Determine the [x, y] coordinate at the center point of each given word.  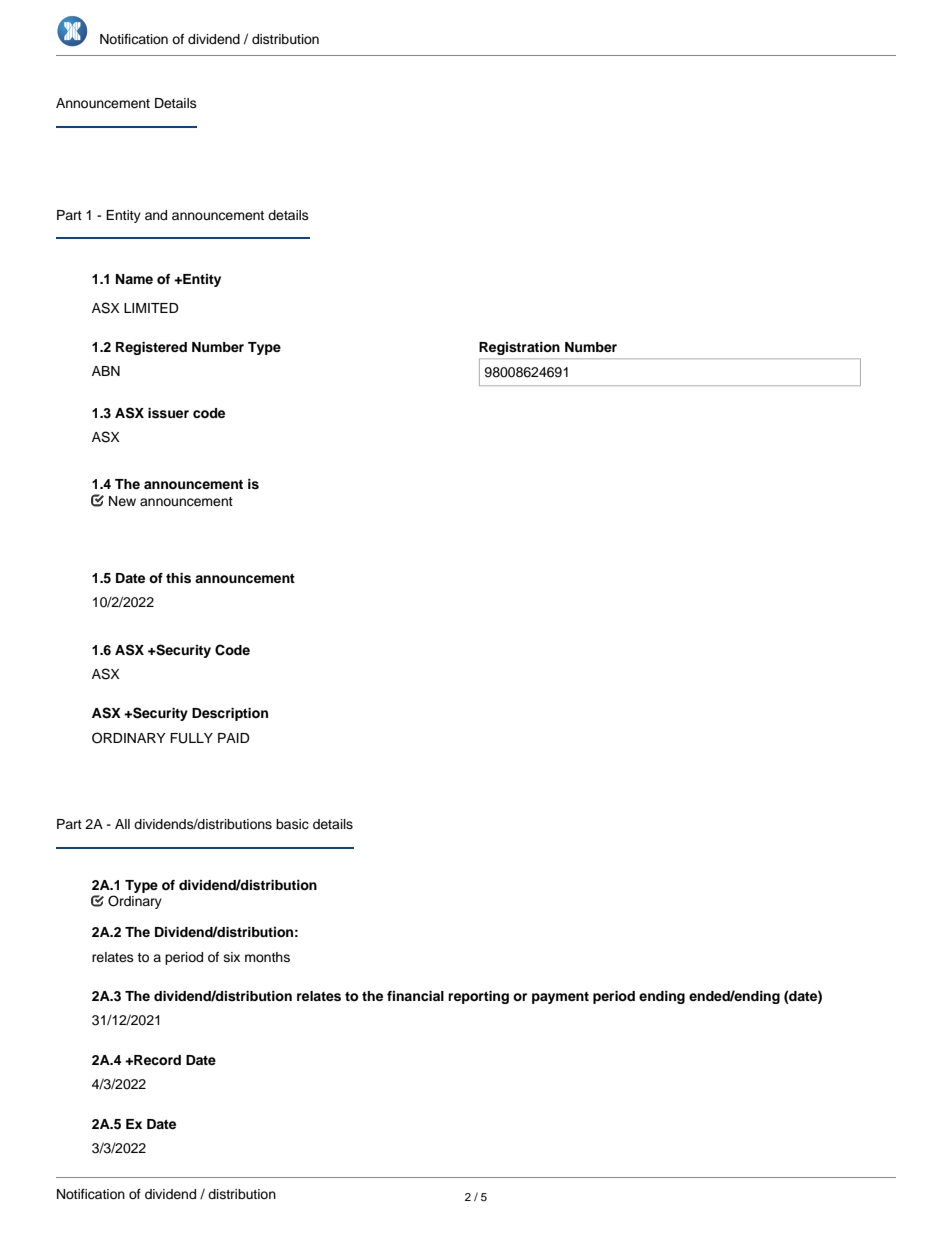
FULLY [191, 738]
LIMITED [151, 308]
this [178, 578]
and [156, 215]
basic [292, 824]
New [122, 501]
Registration [519, 348]
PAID [234, 738]
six [232, 957]
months [267, 957]
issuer [168, 413]
